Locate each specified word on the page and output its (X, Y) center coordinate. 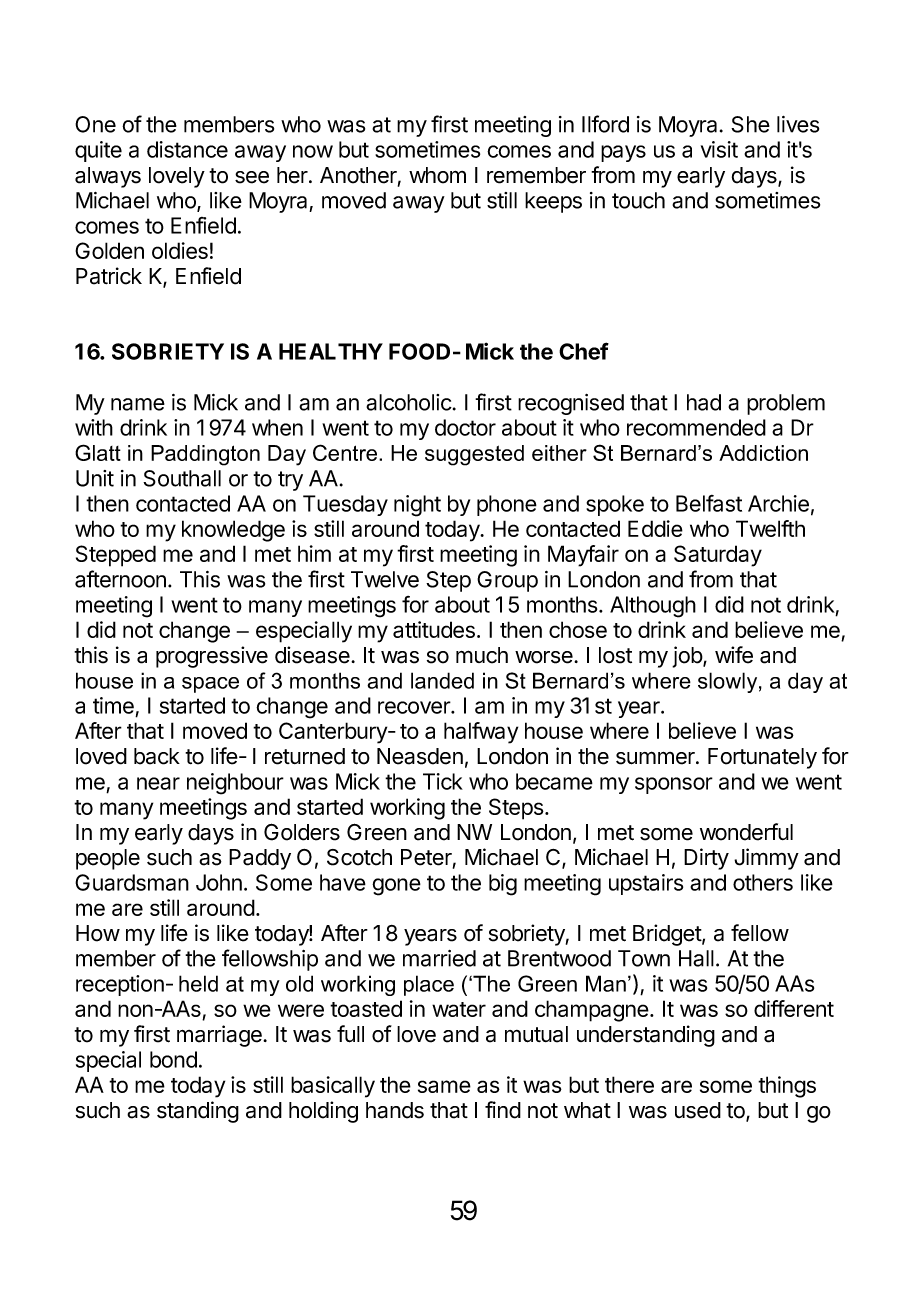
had (704, 402)
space (210, 685)
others (763, 882)
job (688, 657)
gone (396, 887)
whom (437, 175)
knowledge (233, 531)
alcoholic (409, 402)
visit (719, 149)
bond (173, 1059)
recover (415, 707)
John (219, 882)
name (138, 404)
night (417, 506)
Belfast (709, 503)
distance (187, 149)
